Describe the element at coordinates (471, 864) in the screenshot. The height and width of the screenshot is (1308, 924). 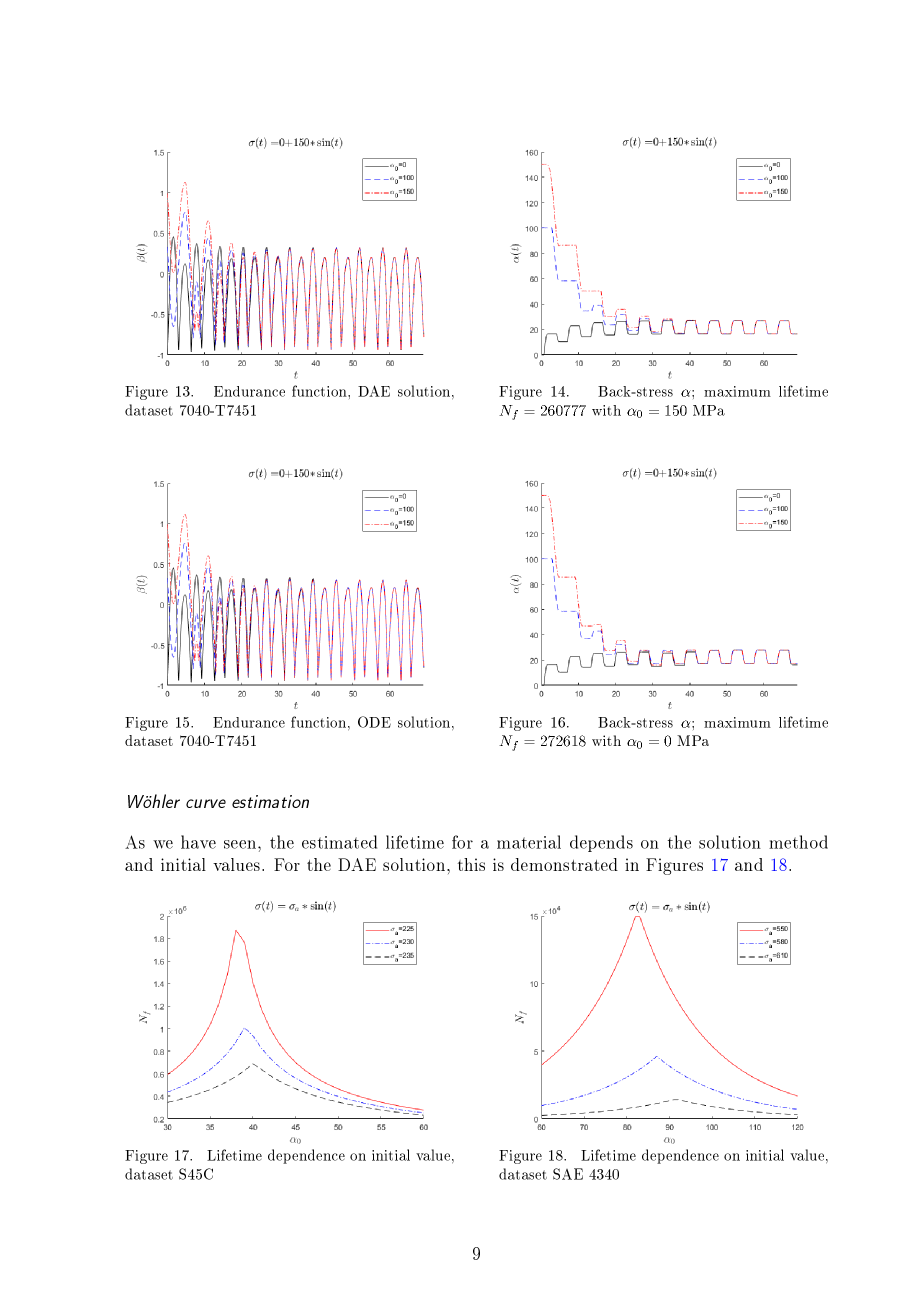
I see `this` at that location.
